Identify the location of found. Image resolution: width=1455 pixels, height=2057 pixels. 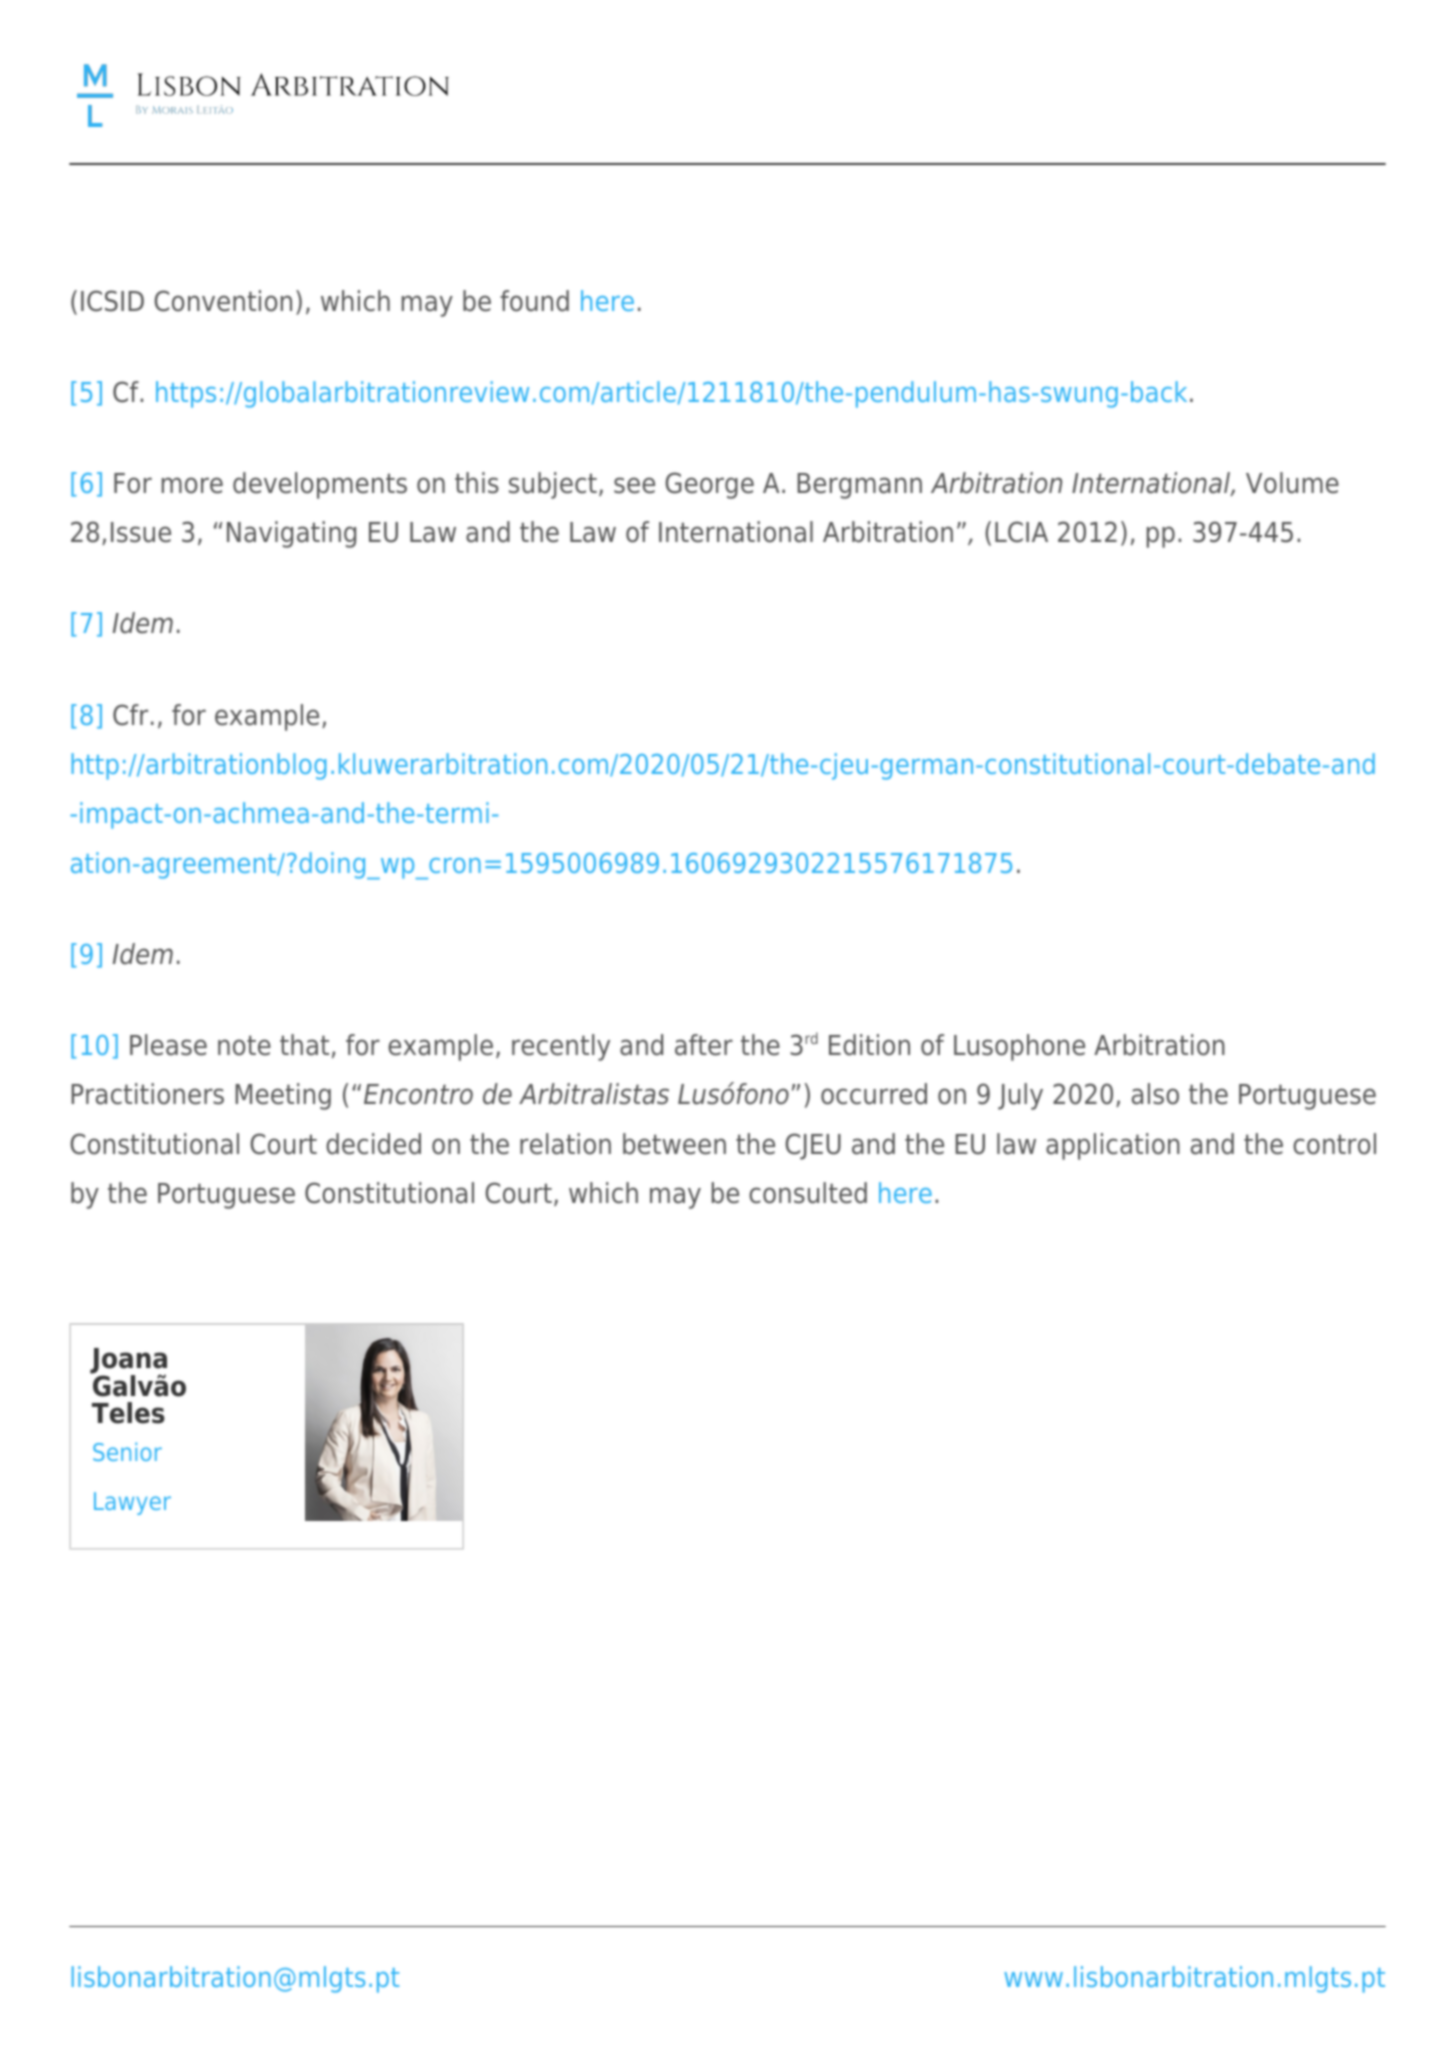
(534, 301).
